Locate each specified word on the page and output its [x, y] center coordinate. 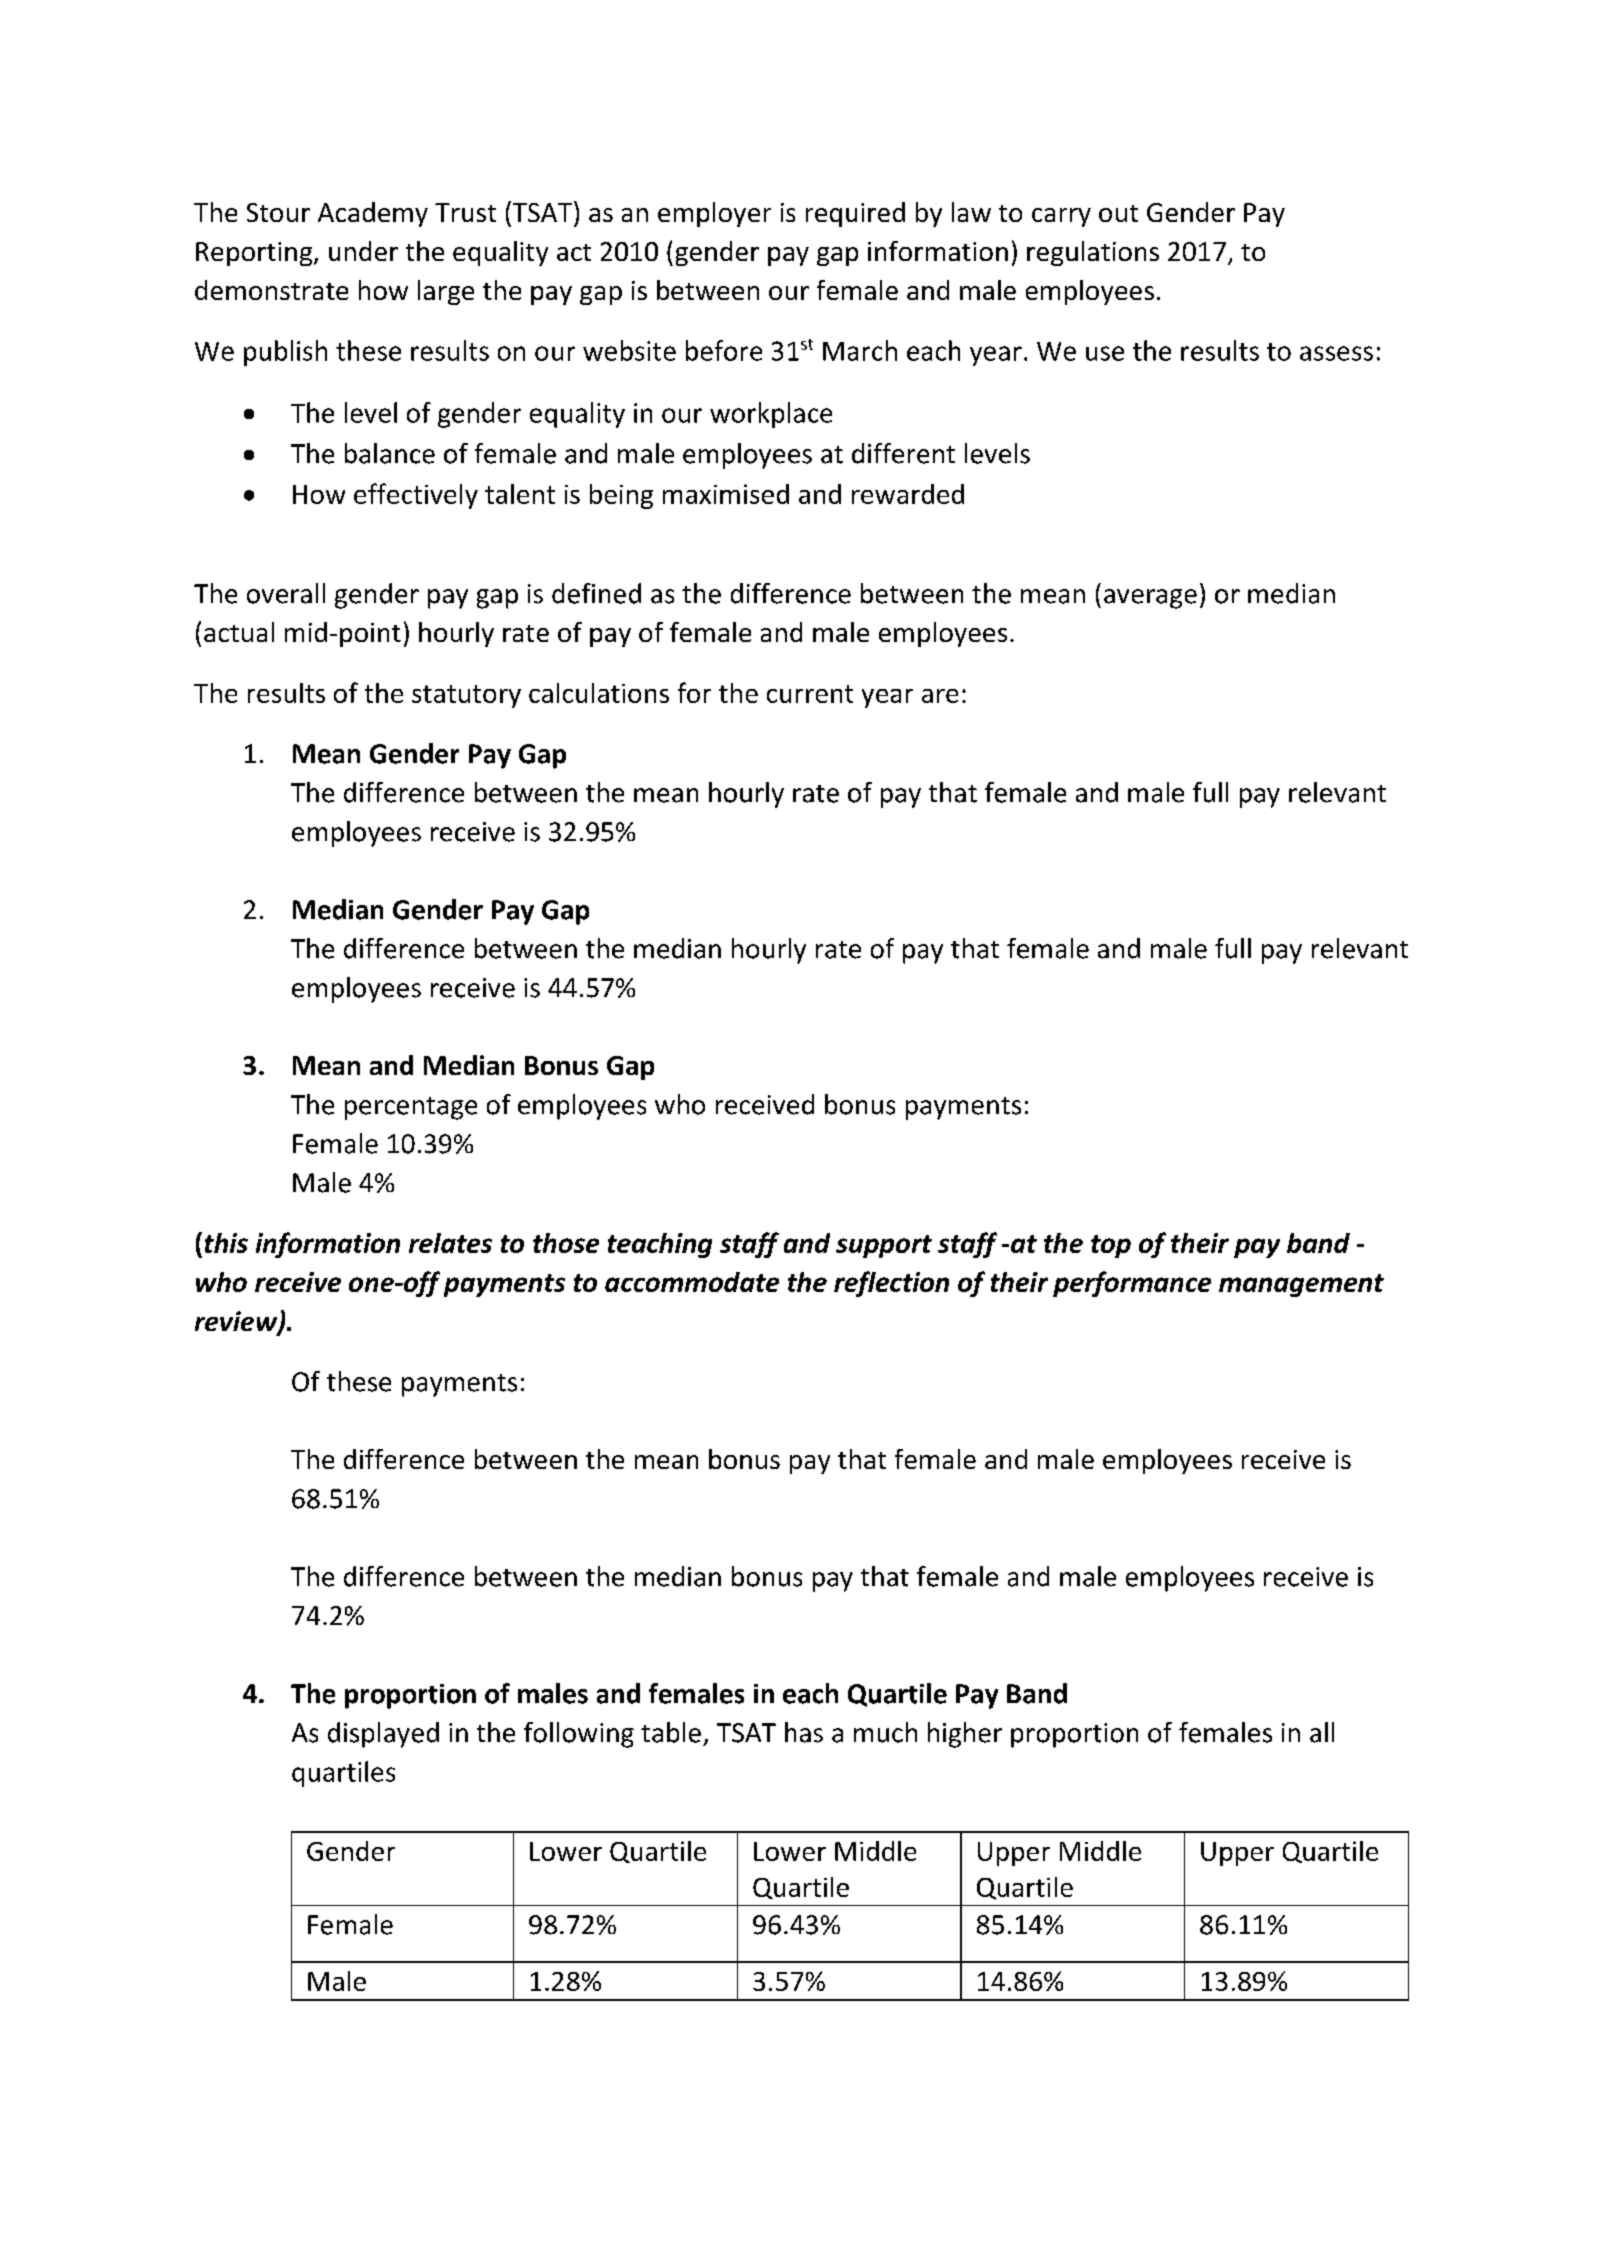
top [1111, 1246]
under [363, 251]
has [804, 1732]
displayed [383, 1735]
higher [965, 1735]
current [810, 694]
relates [450, 1243]
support [884, 1246]
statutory [466, 696]
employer [714, 214]
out [1118, 213]
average [1150, 599]
